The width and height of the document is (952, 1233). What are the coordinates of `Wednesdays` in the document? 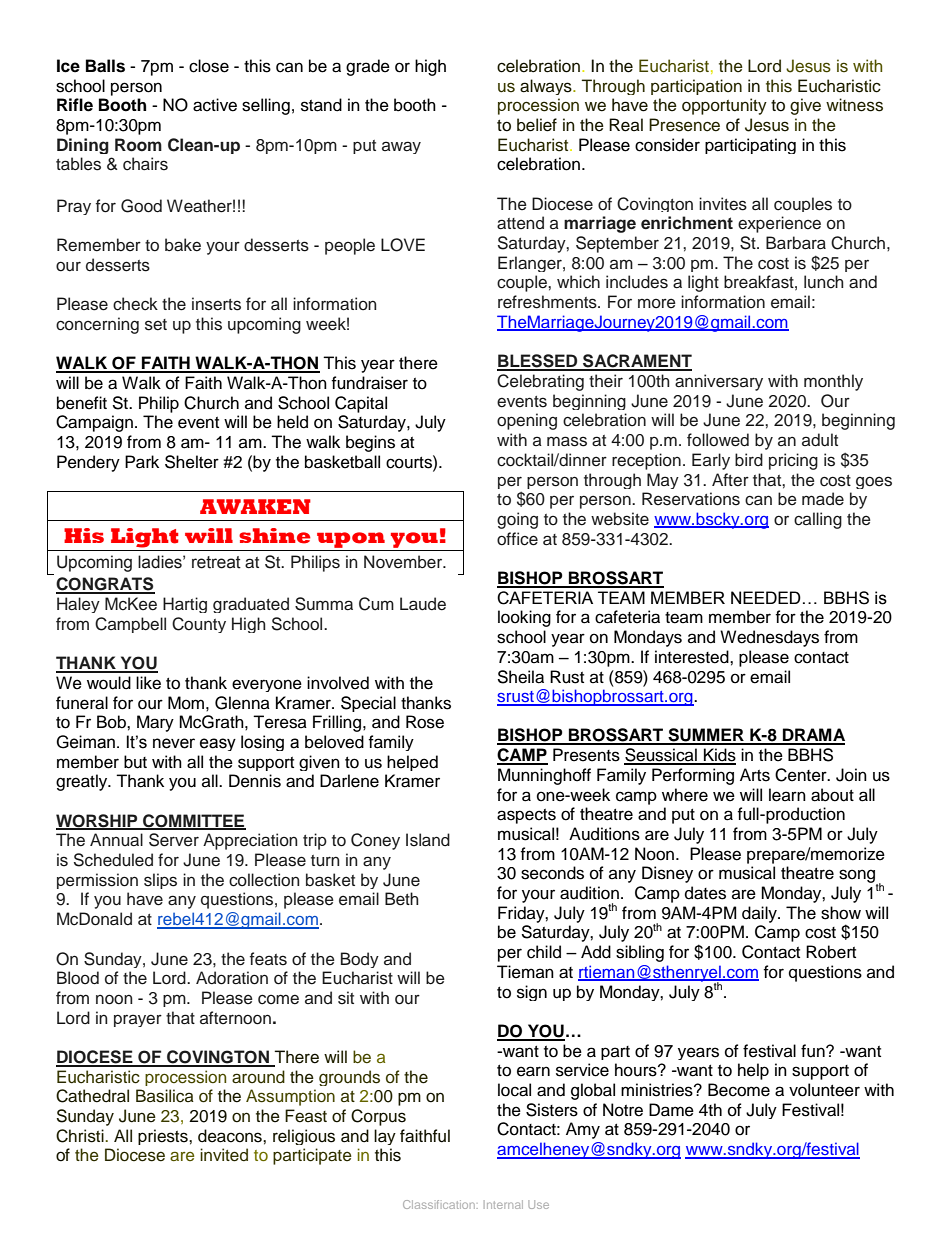 It's located at (769, 638).
